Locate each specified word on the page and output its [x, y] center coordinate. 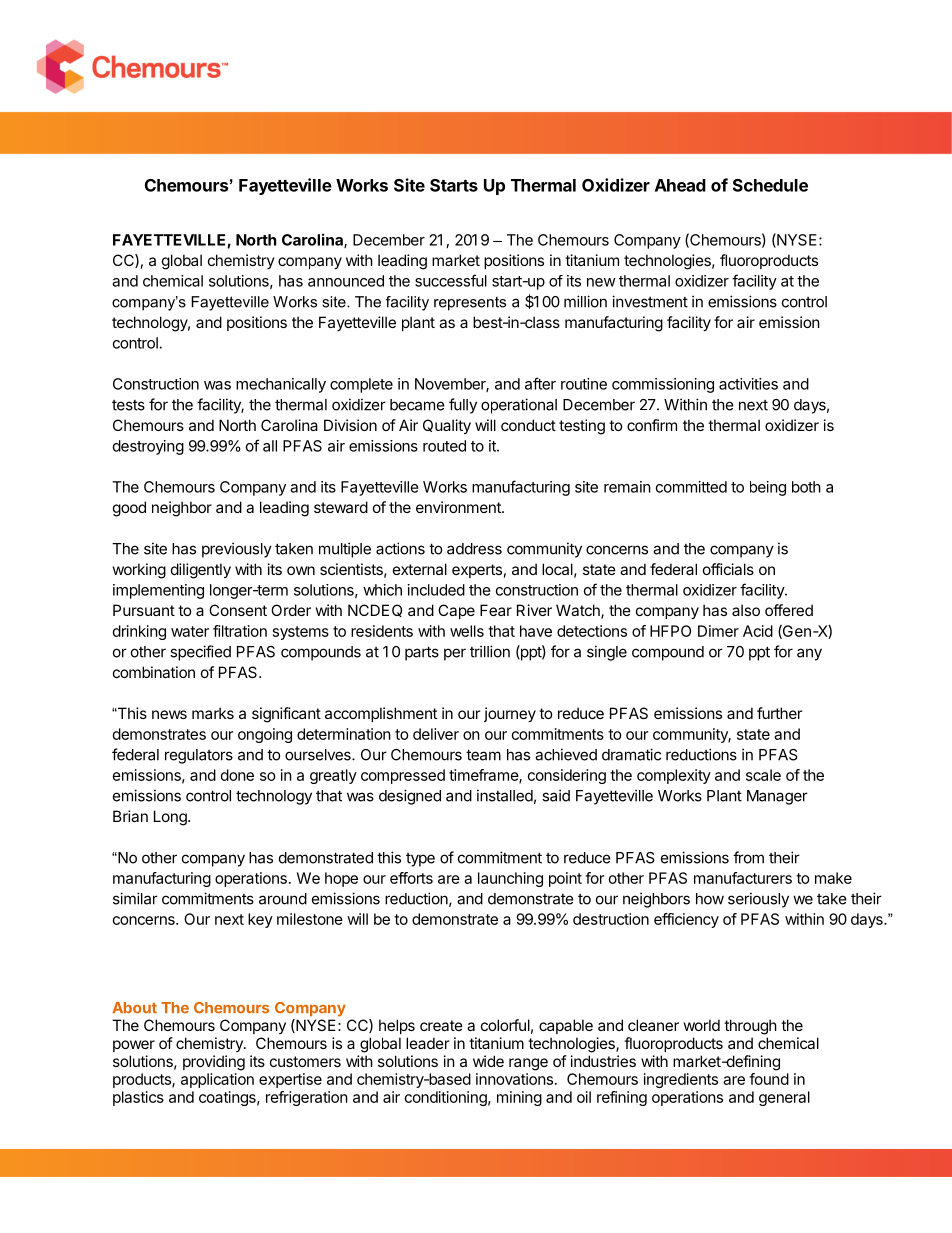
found [769, 1079]
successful [451, 280]
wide [488, 1061]
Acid [758, 631]
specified [200, 653]
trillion [490, 651]
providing [214, 1063]
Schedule [770, 185]
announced [346, 281]
